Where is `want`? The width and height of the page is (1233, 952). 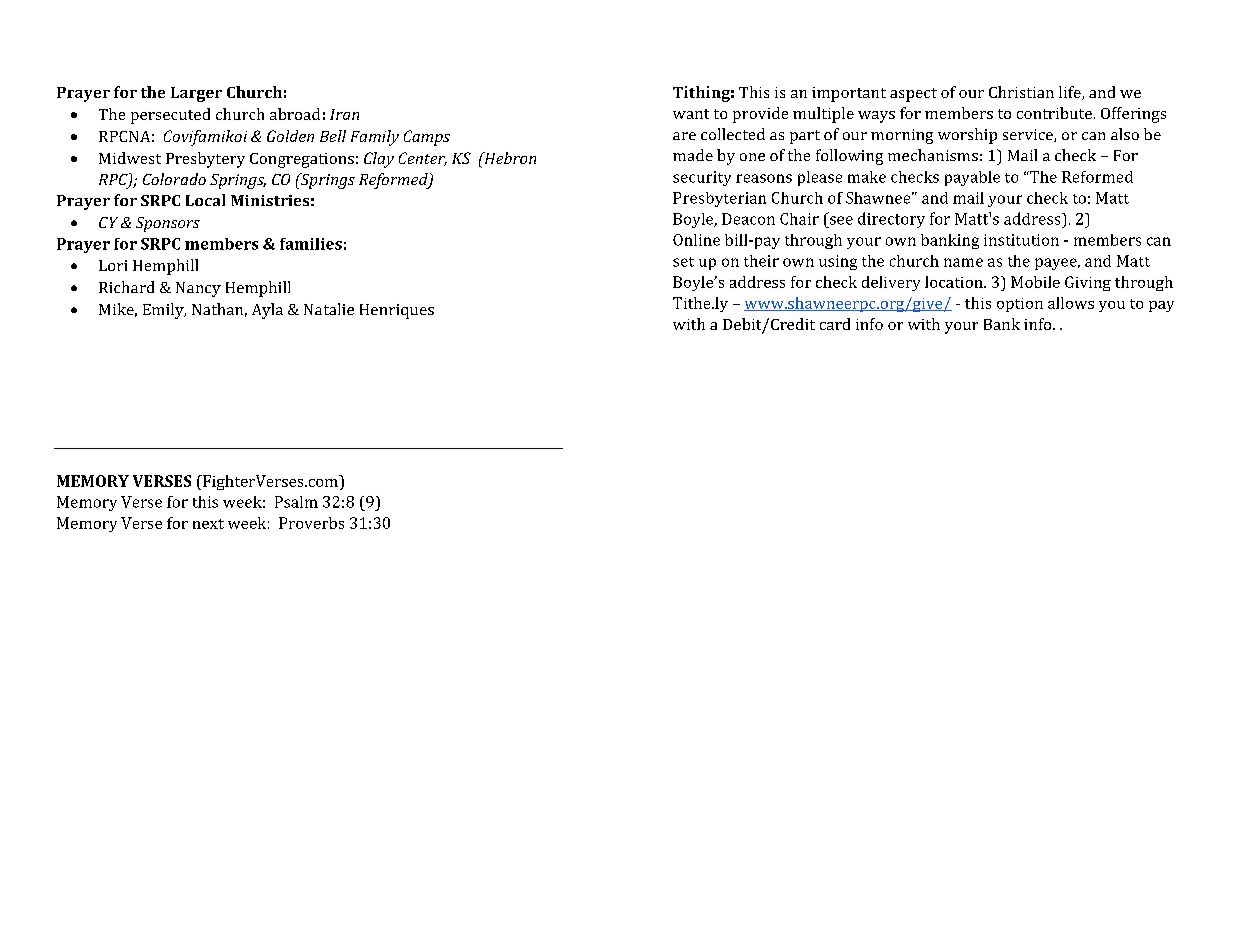 want is located at coordinates (691, 114).
